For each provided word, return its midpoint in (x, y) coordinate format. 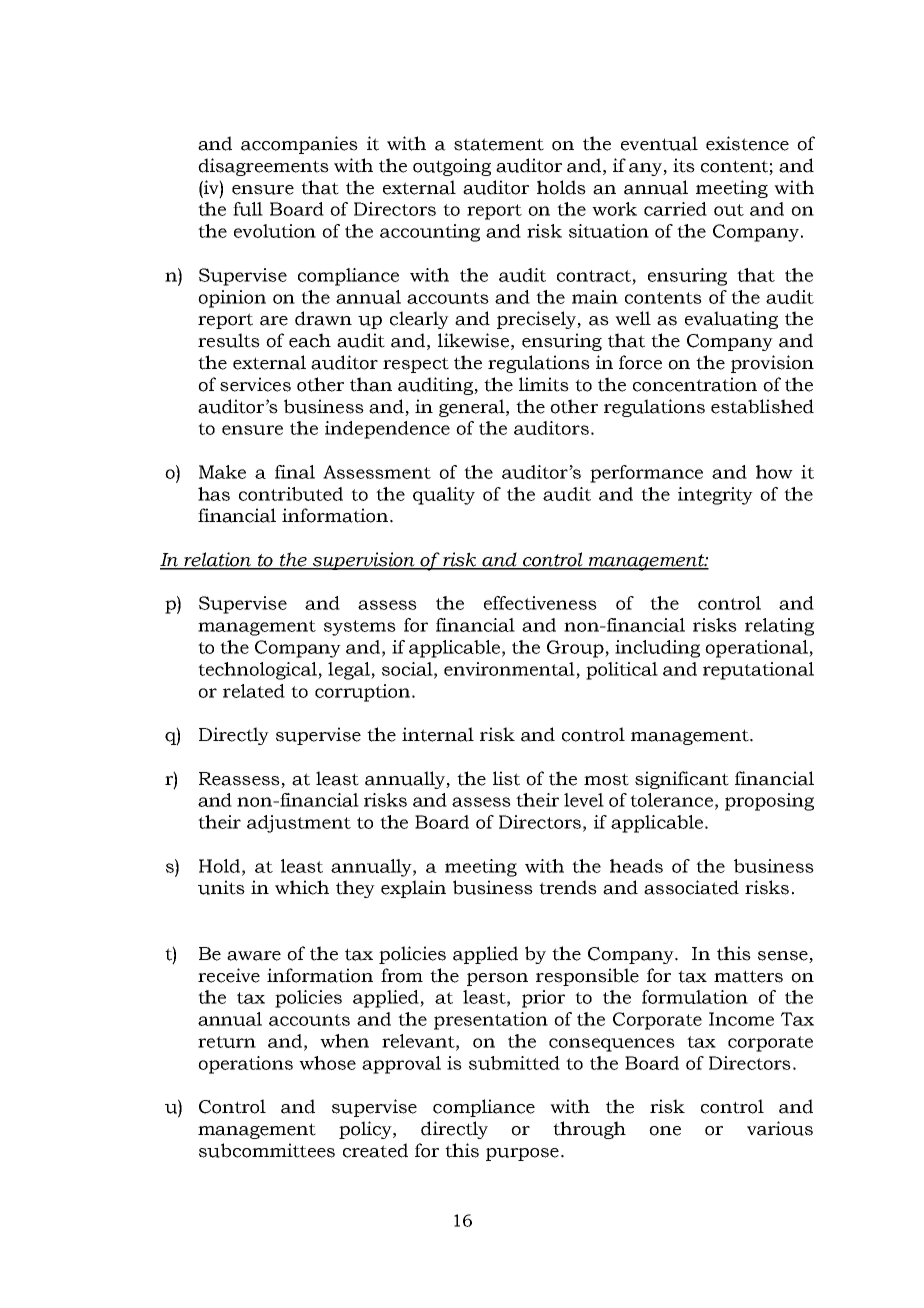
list (506, 778)
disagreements (263, 167)
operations (245, 1065)
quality (444, 496)
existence (747, 143)
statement (499, 144)
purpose (522, 1154)
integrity (715, 496)
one (665, 1131)
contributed (291, 494)
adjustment (299, 824)
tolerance (671, 800)
